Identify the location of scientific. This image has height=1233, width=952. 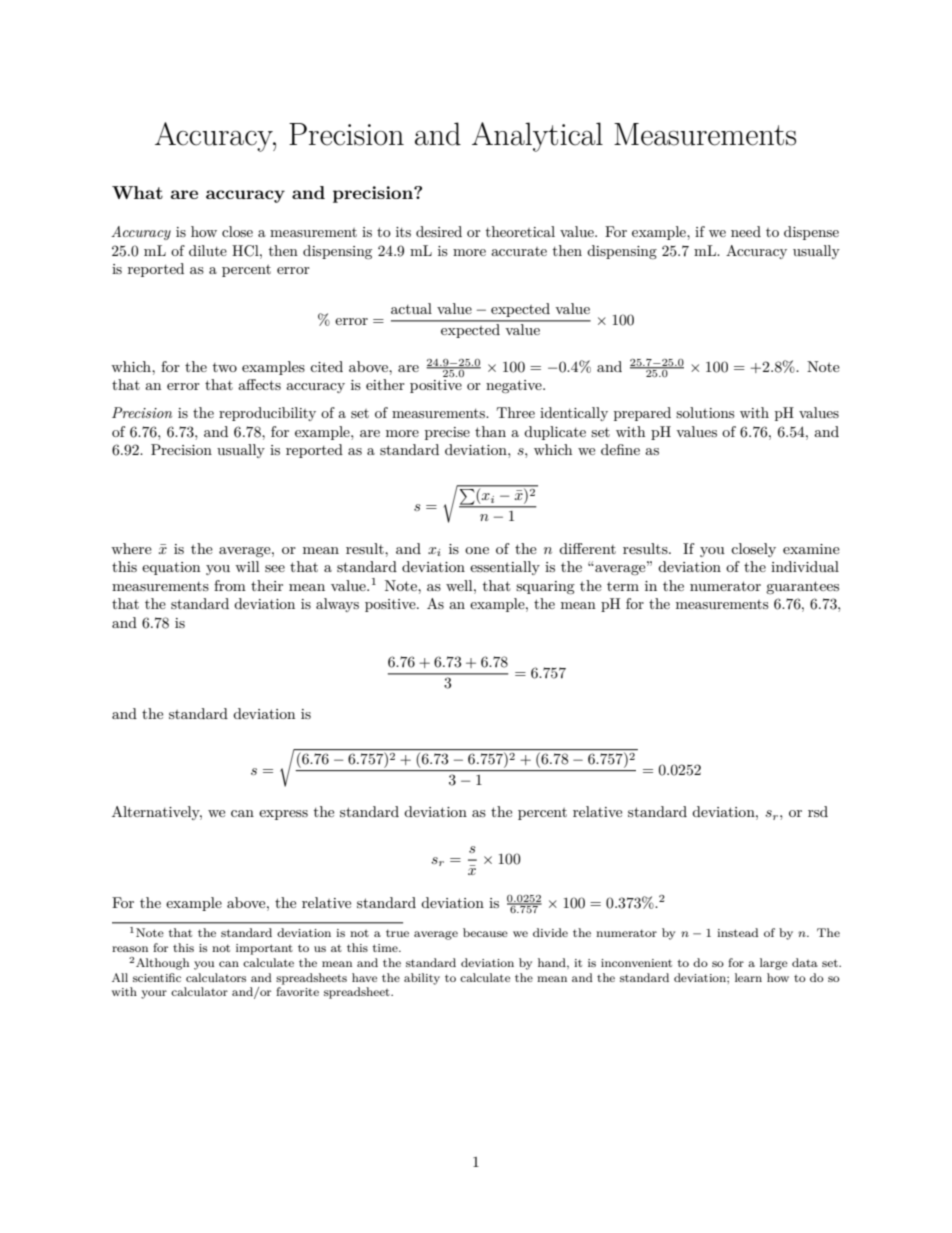
(157, 977).
